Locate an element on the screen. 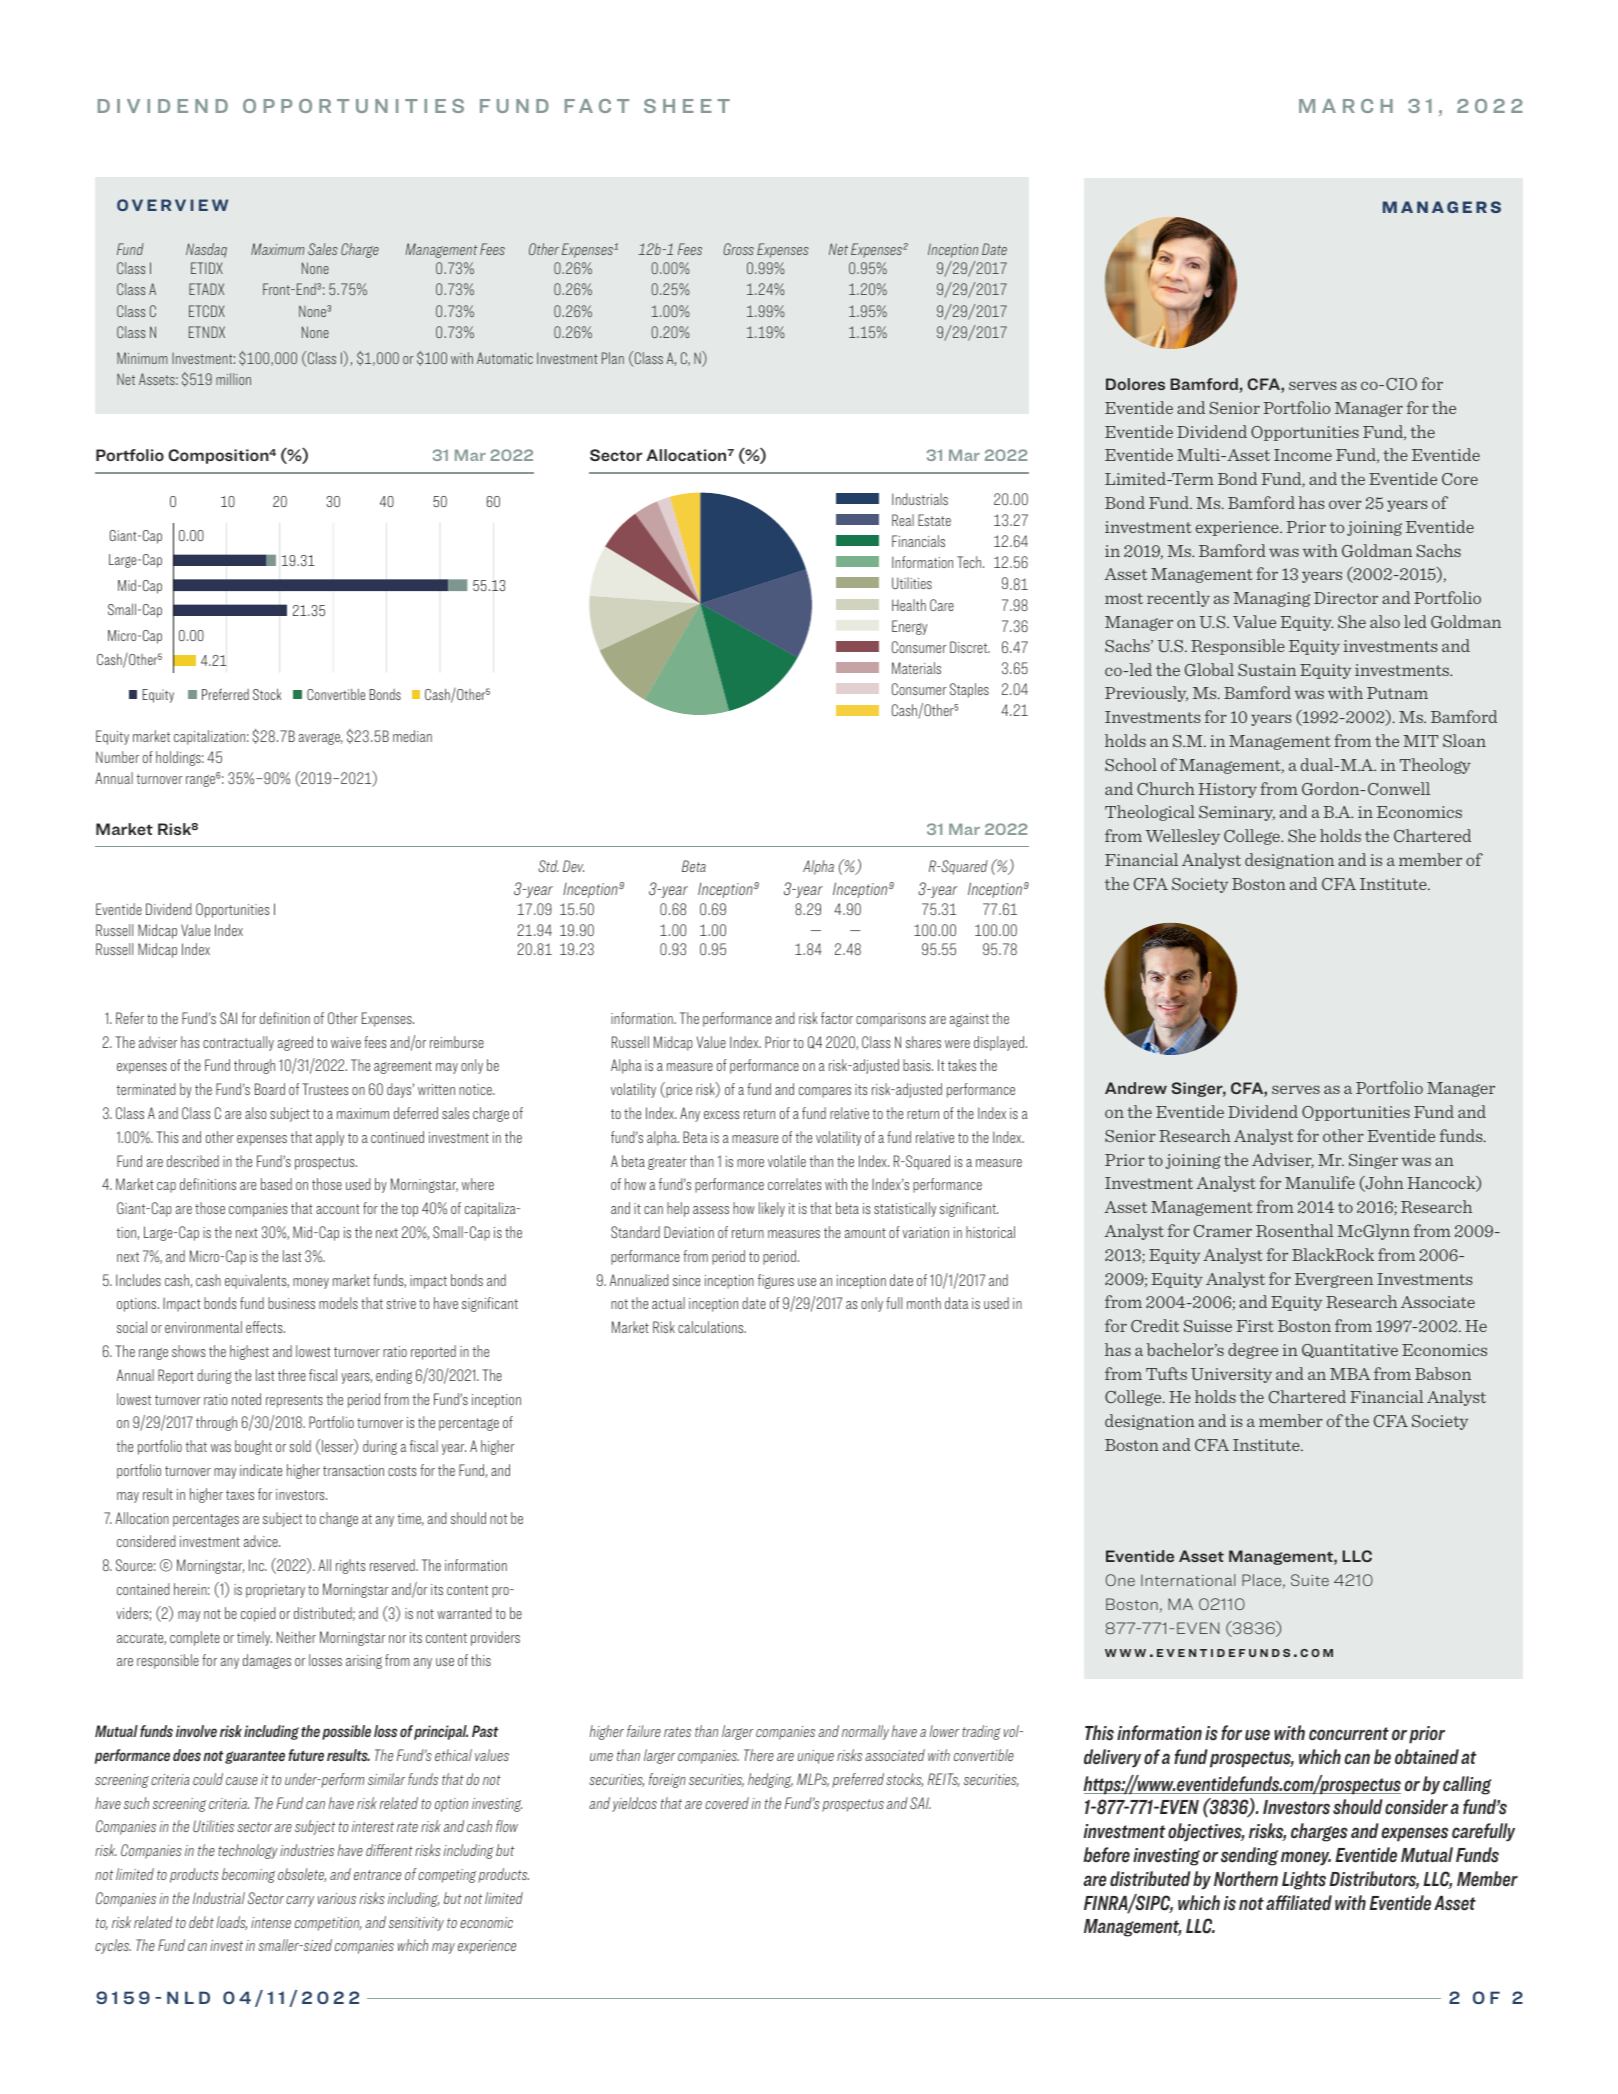 This screenshot has height=2094, width=1618. Seminary is located at coordinates (1237, 813).
